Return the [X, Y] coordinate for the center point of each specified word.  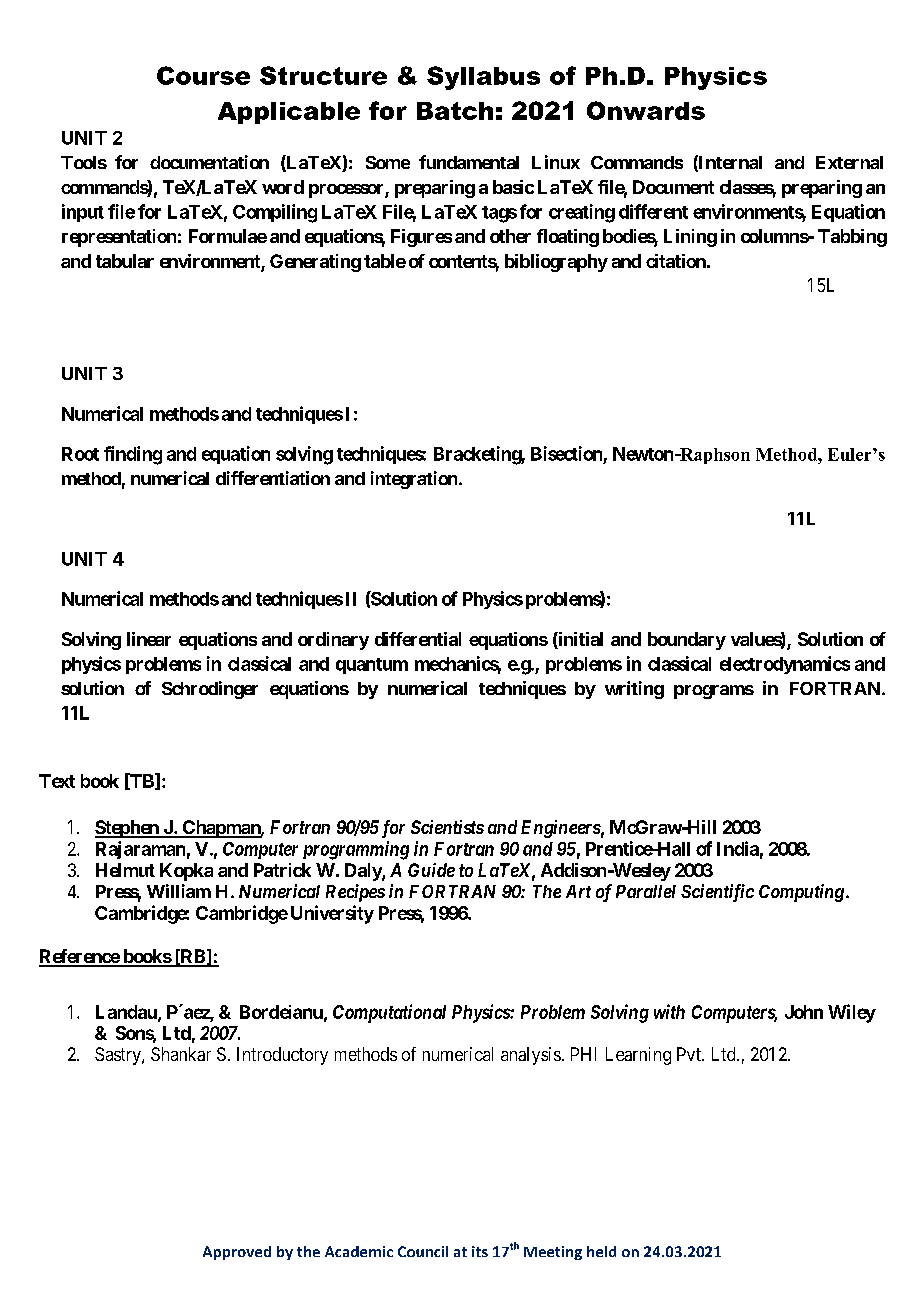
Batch [455, 111]
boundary [687, 641]
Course [203, 75]
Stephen [128, 829]
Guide [431, 870]
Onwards [646, 110]
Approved [237, 1253]
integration [414, 480]
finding [133, 455]
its [480, 1251]
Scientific [717, 893]
